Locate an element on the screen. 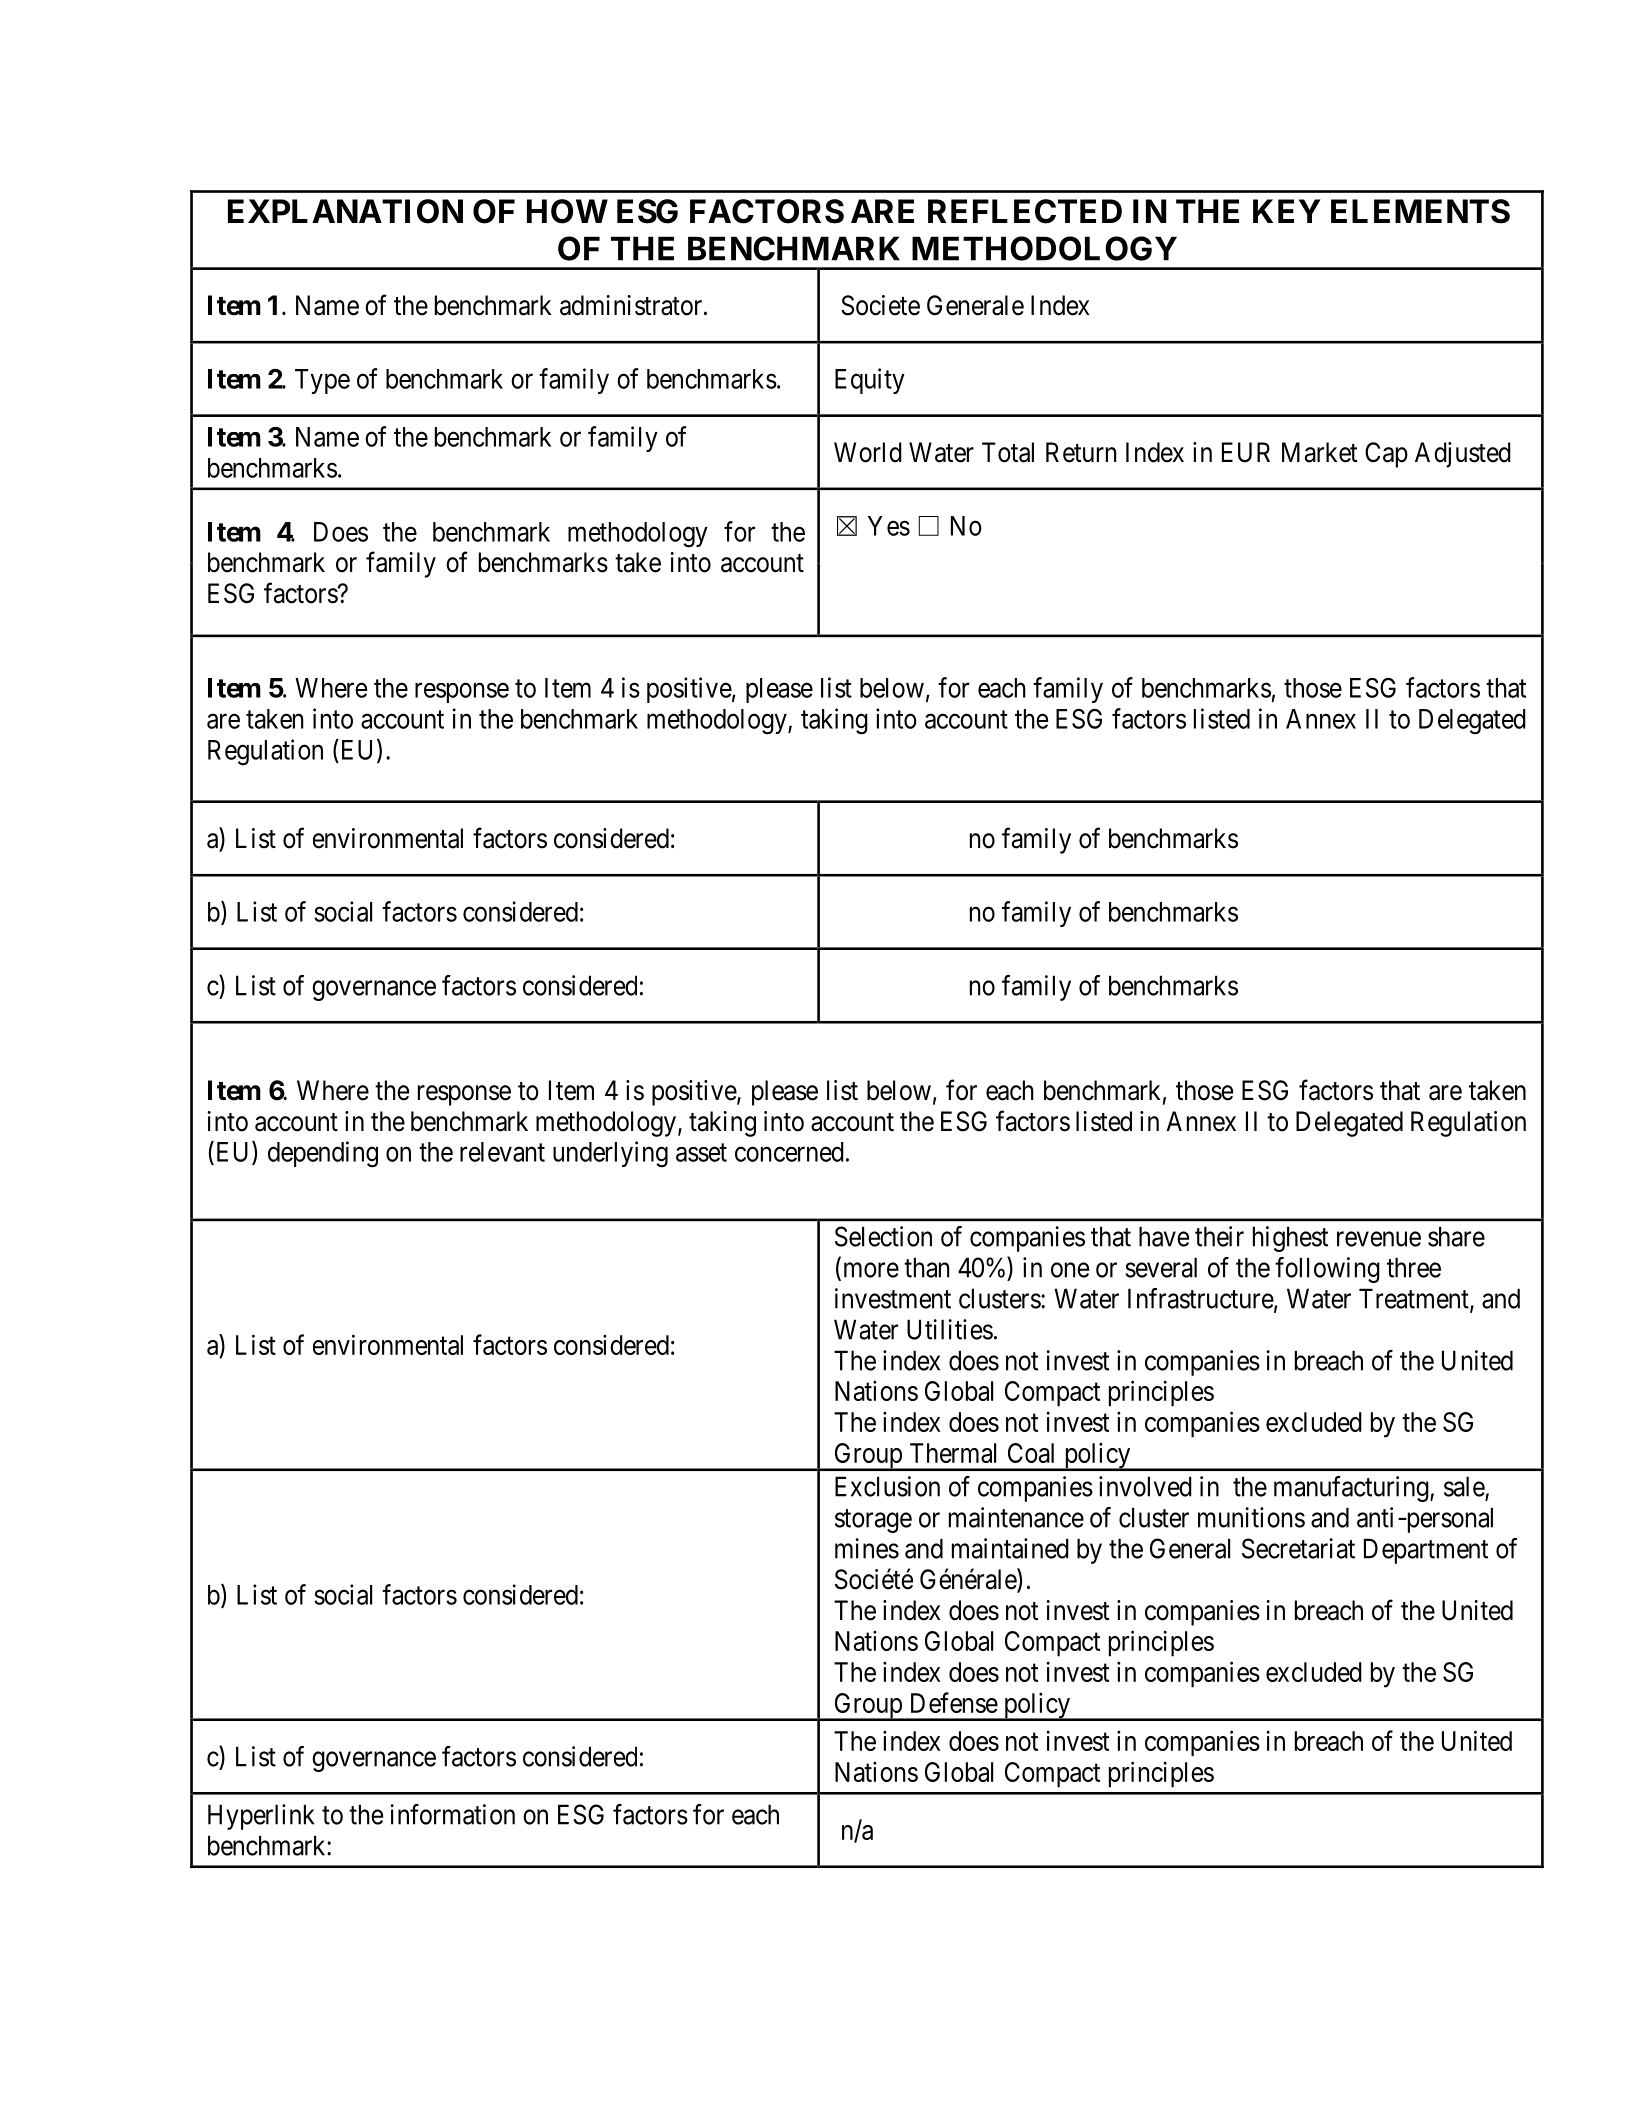  more is located at coordinates (869, 1271).
